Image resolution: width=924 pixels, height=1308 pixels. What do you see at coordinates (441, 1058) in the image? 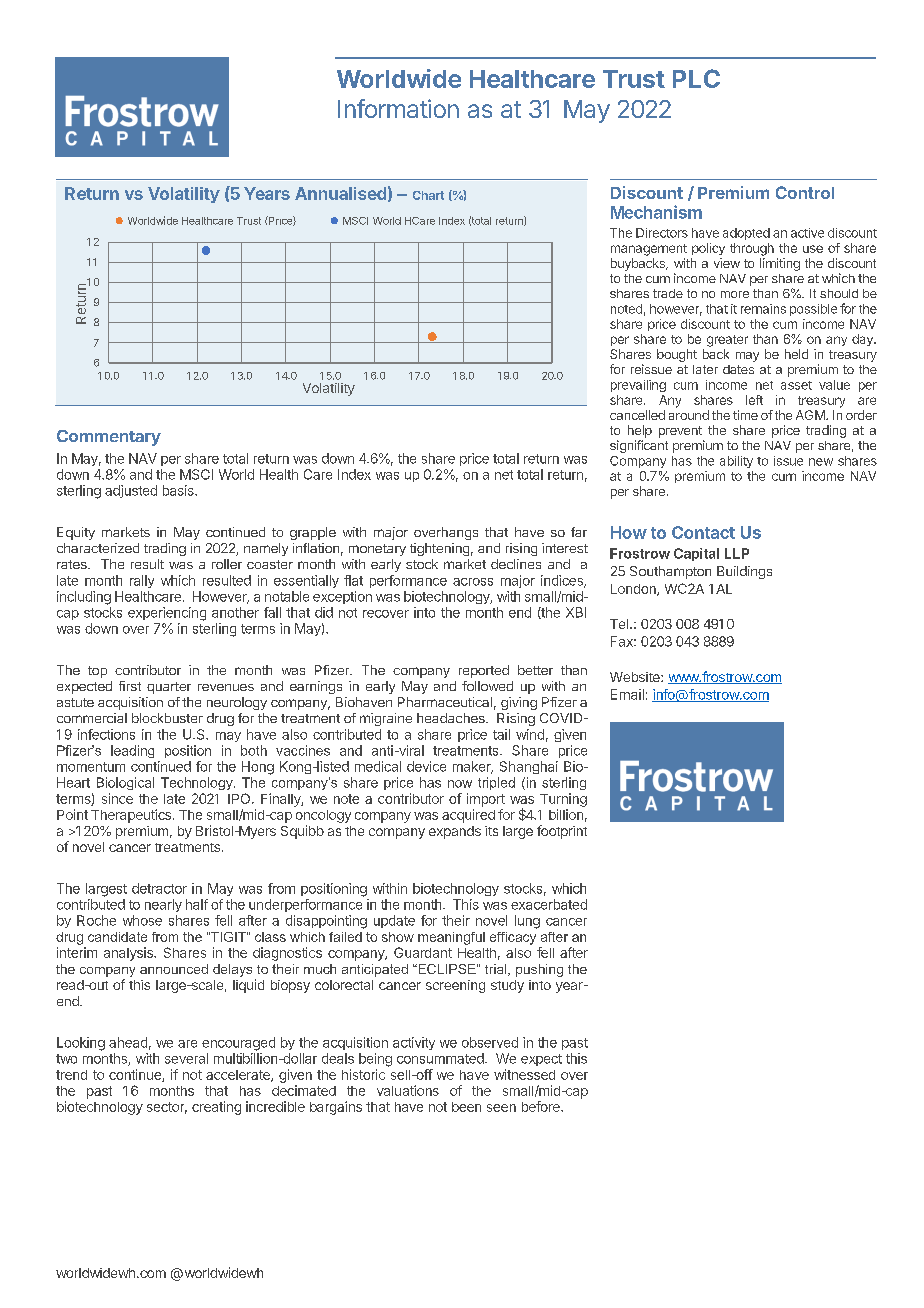
I see `consummated` at bounding box center [441, 1058].
